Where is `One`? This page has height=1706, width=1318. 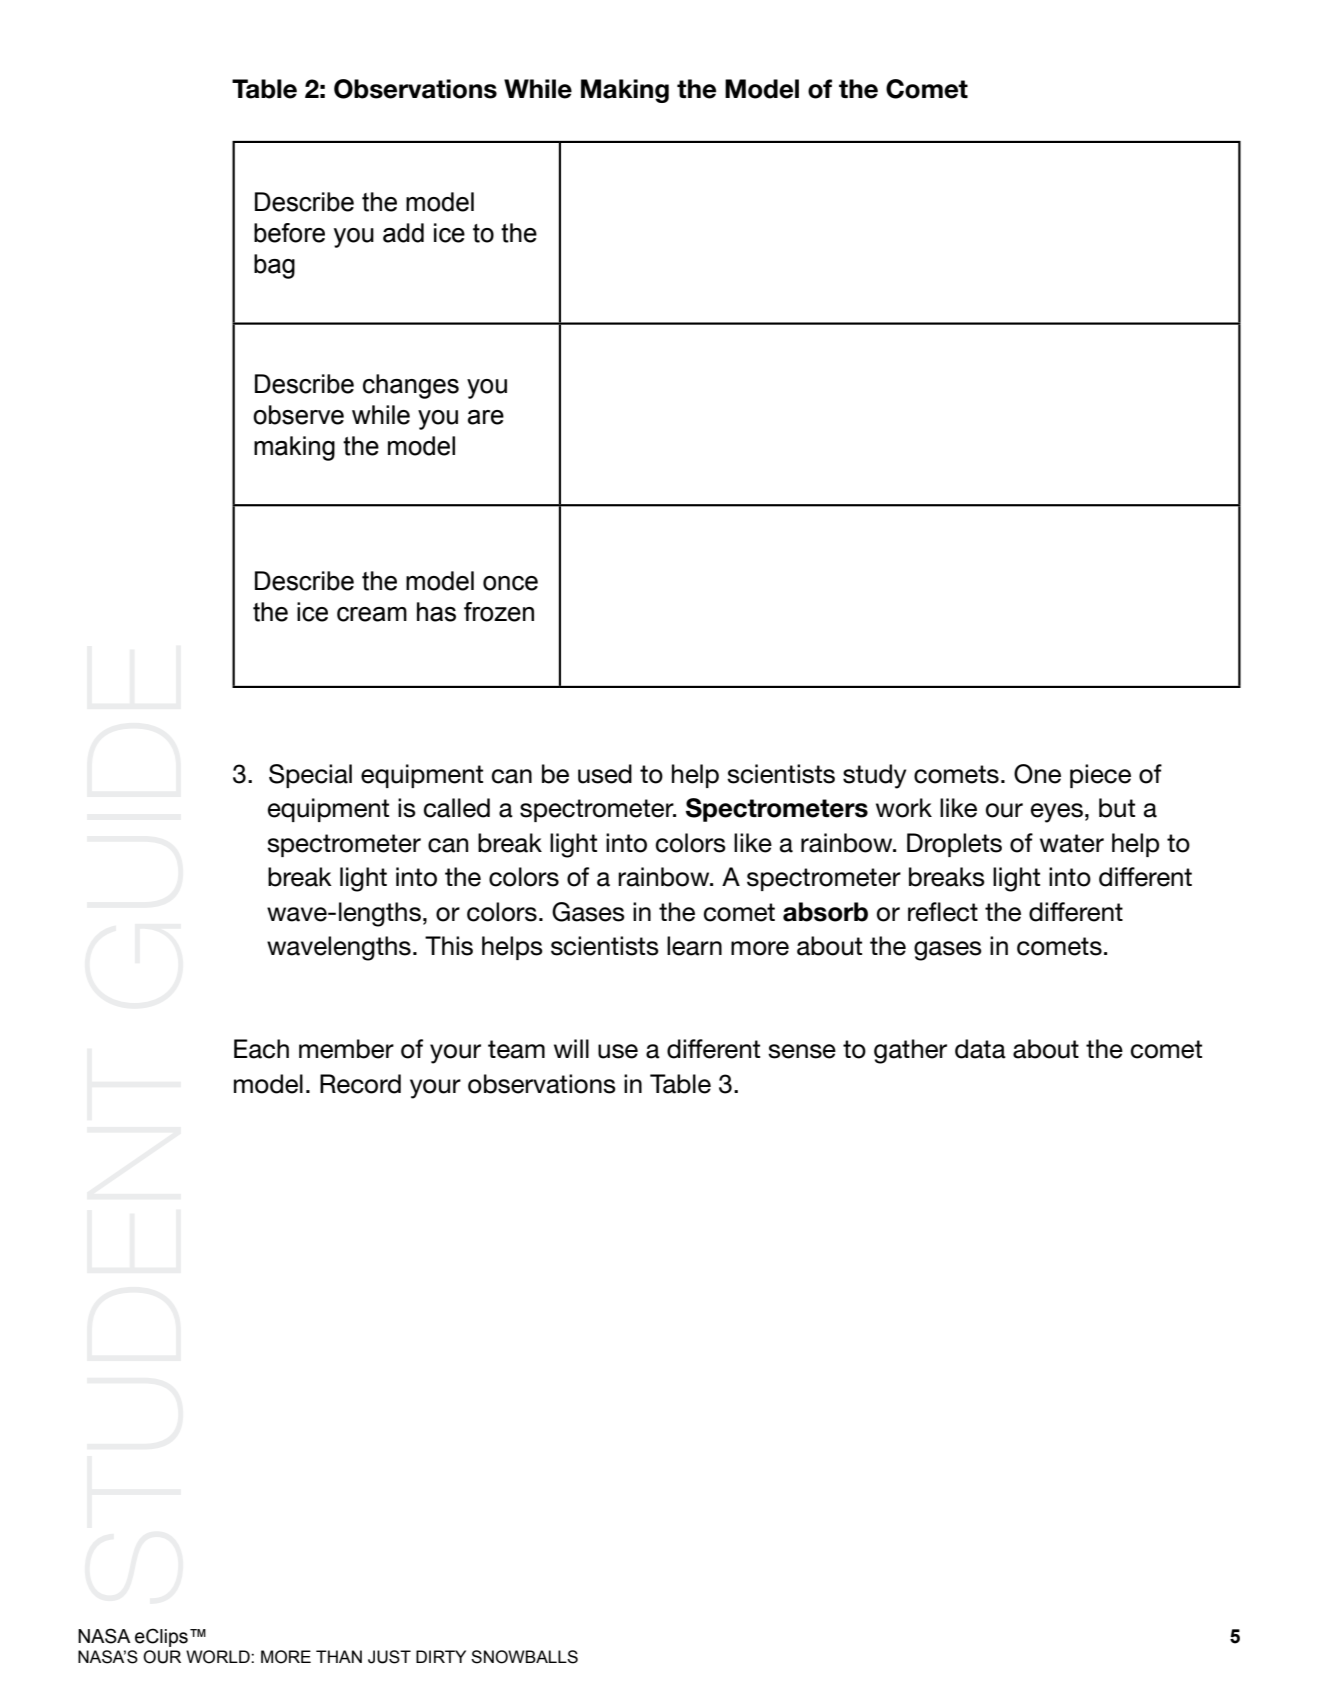 One is located at coordinates (1037, 774).
